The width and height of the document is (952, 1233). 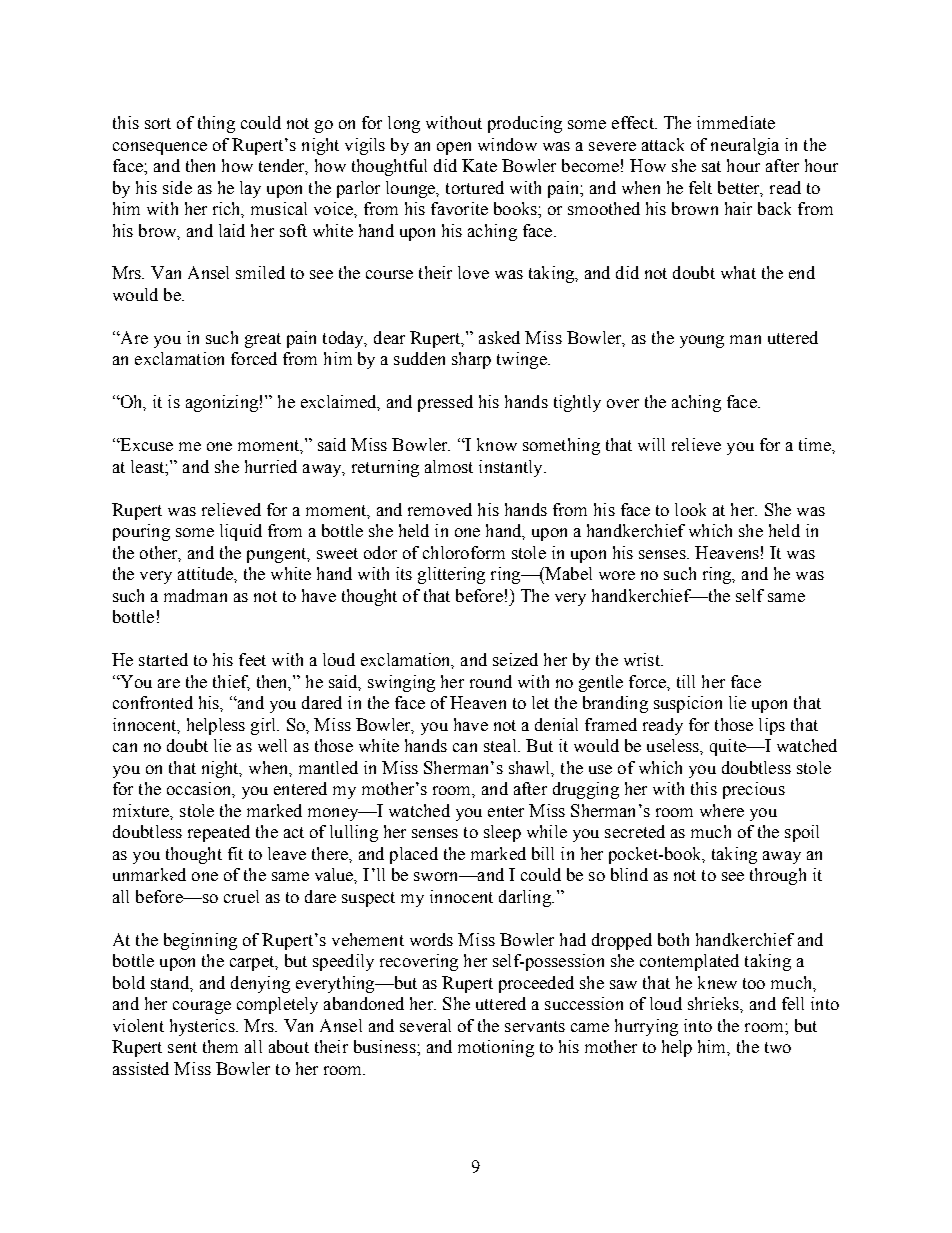 What do you see at coordinates (160, 148) in the document?
I see `consequence` at bounding box center [160, 148].
